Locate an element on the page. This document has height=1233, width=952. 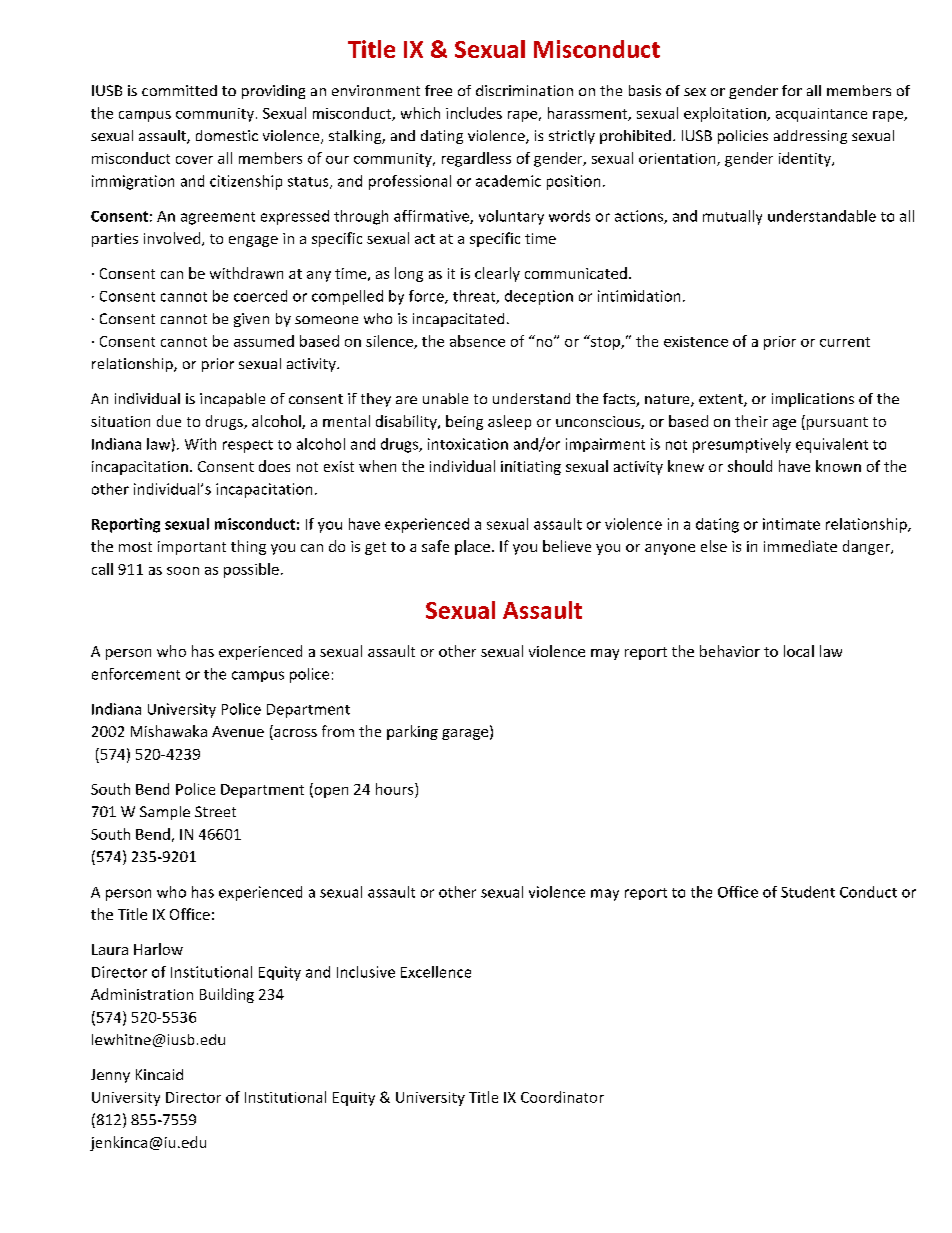
important is located at coordinates (192, 548).
